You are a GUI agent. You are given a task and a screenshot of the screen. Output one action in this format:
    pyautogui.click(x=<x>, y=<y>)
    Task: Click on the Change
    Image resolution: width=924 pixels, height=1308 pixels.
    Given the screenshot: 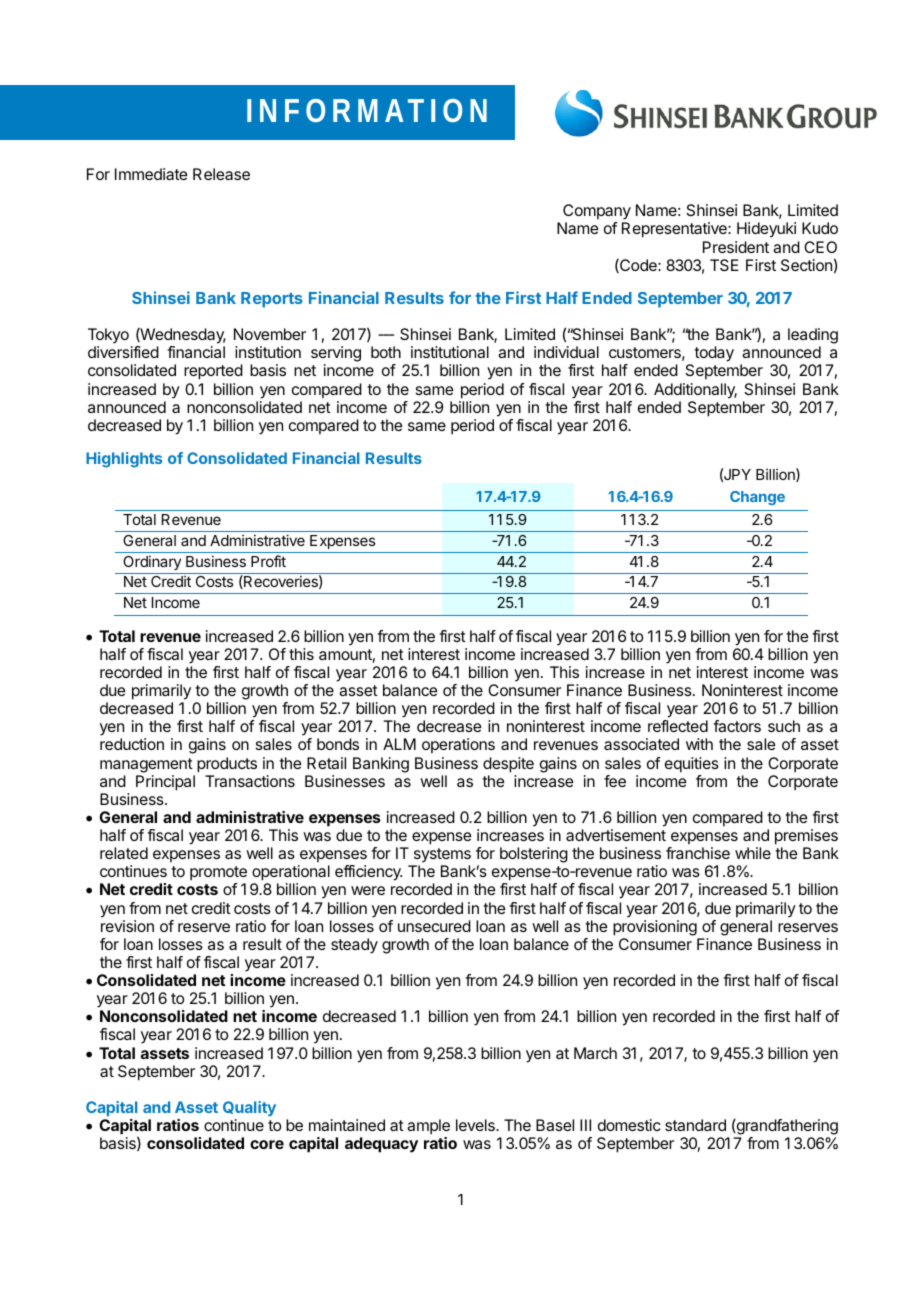 What is the action you would take?
    pyautogui.click(x=757, y=498)
